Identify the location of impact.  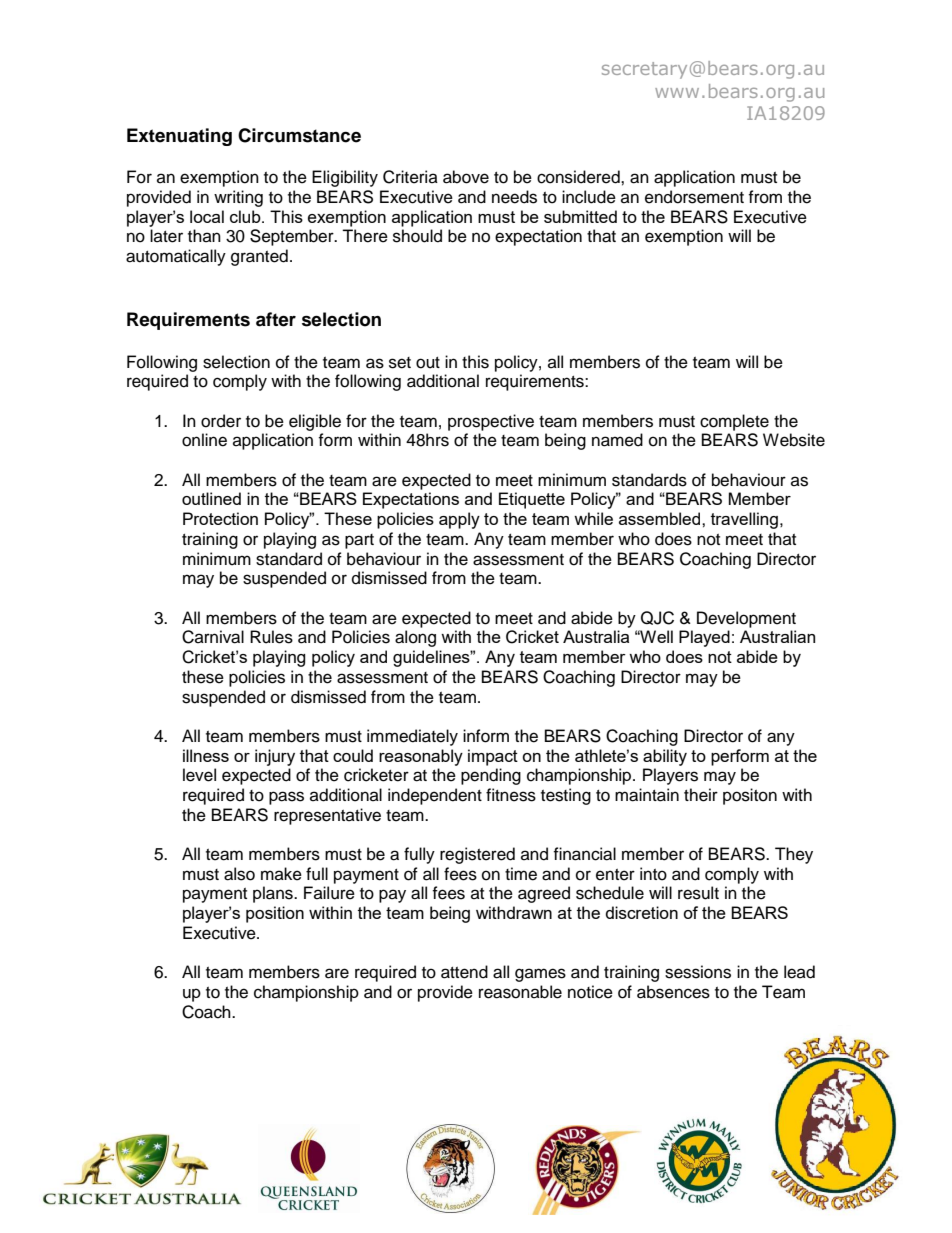
(493, 757).
